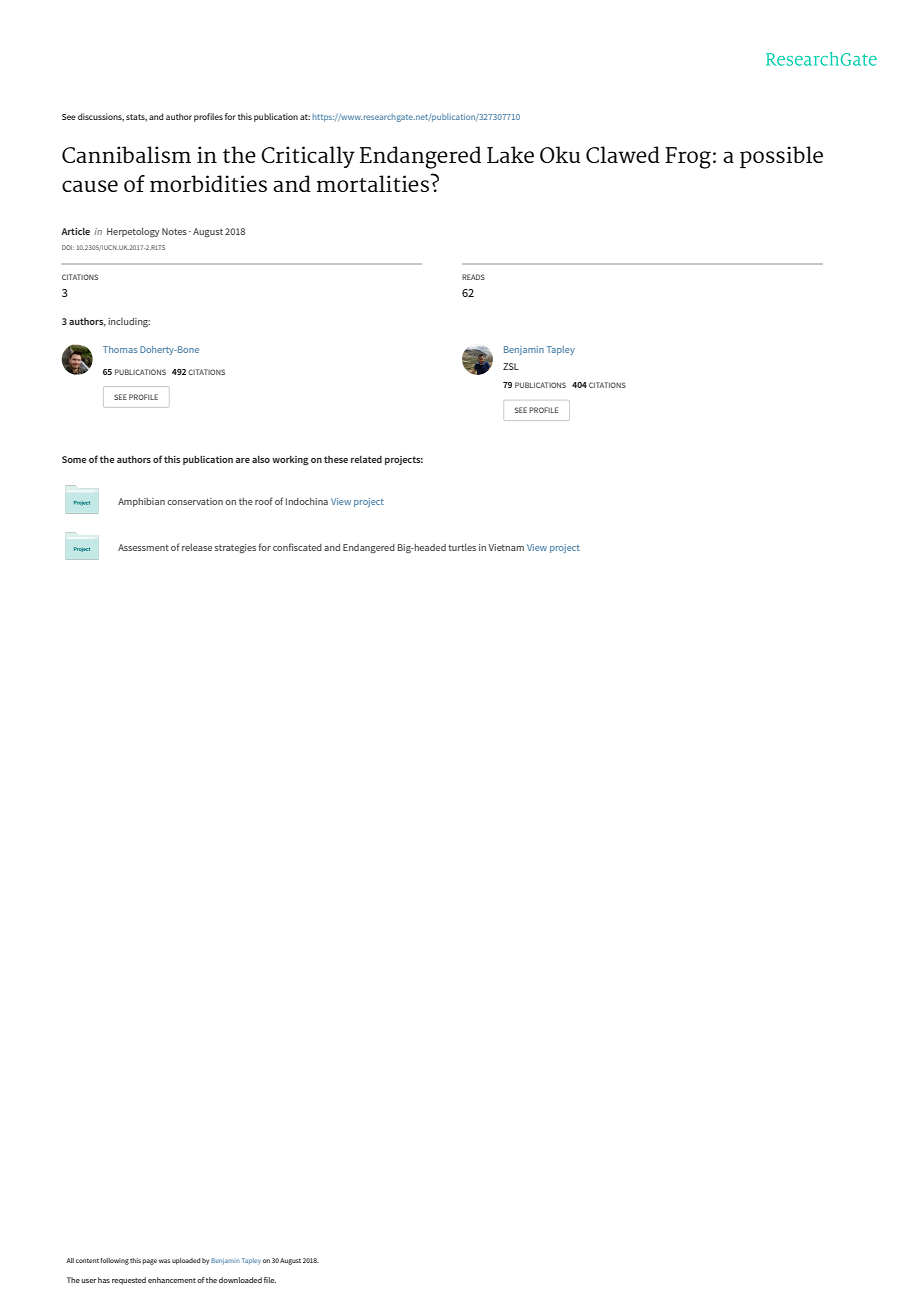 This page has height=1307, width=924. What do you see at coordinates (172, 1280) in the page?
I see `enhancement` at bounding box center [172, 1280].
